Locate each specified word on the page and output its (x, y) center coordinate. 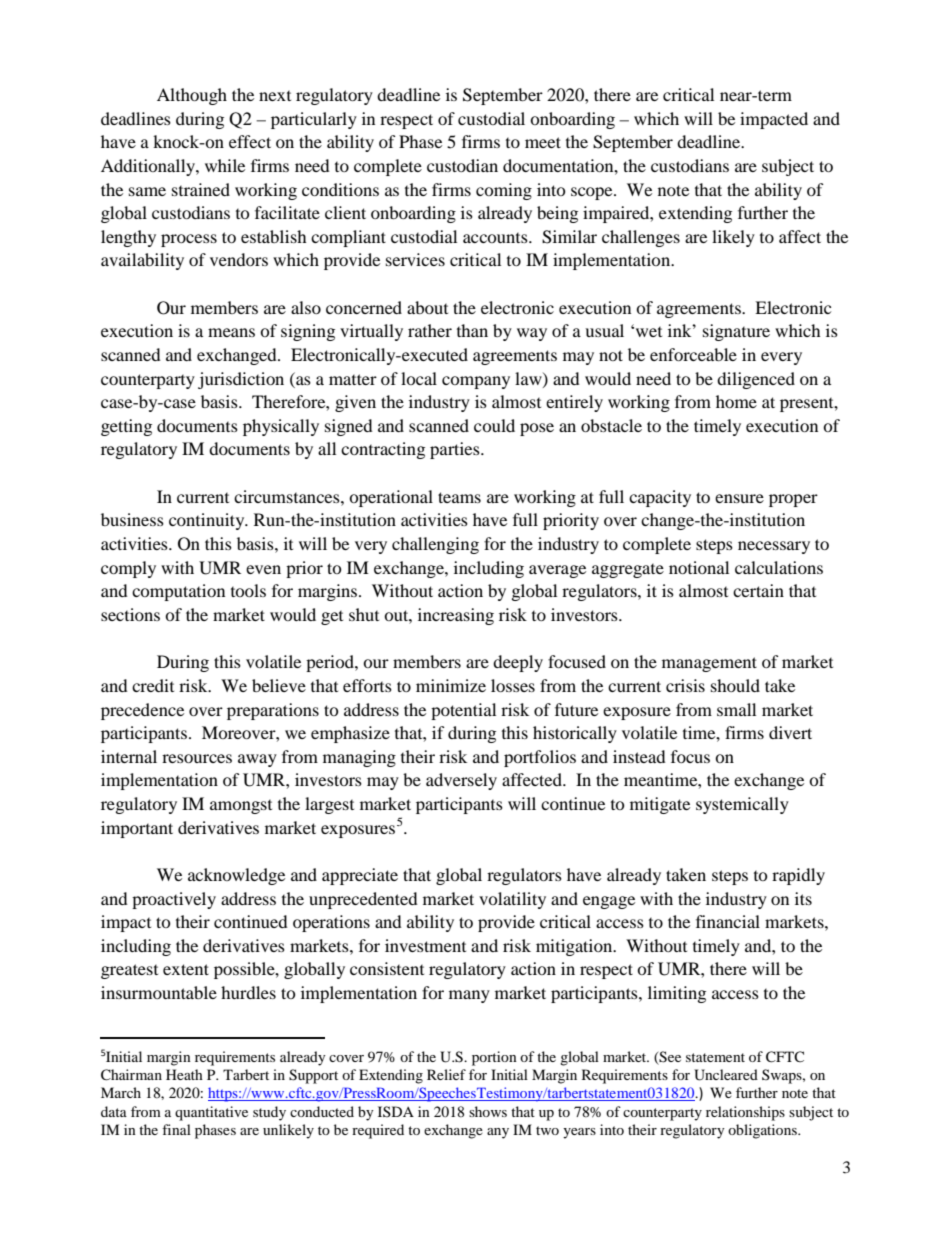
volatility (512, 900)
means (231, 332)
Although (192, 96)
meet (543, 142)
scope (593, 193)
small (736, 709)
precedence (142, 711)
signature (736, 332)
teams (459, 497)
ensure (739, 498)
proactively (174, 900)
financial (728, 921)
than (472, 330)
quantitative (211, 1113)
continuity (208, 521)
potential (463, 711)
